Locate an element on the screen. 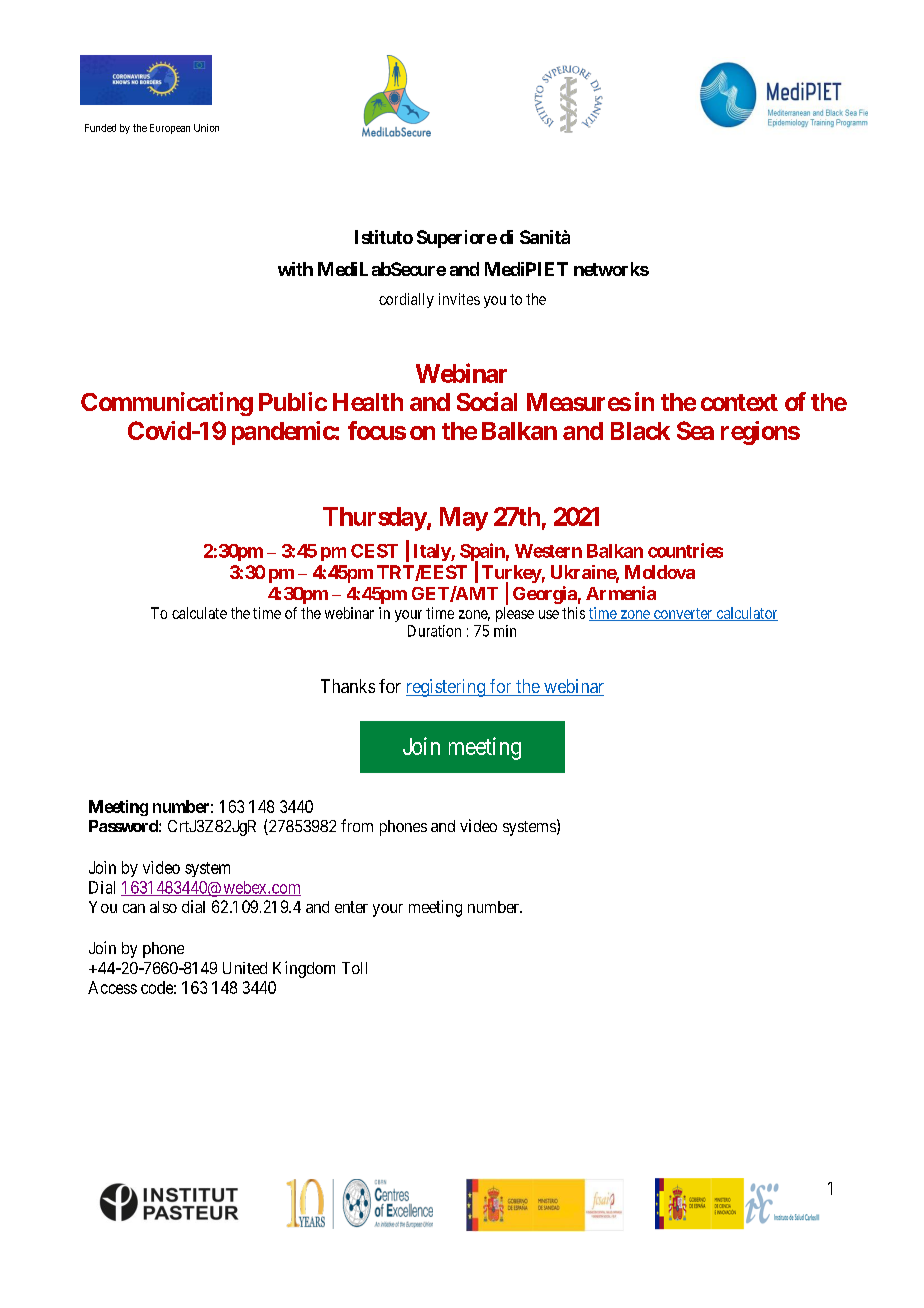 This screenshot has width=924, height=1308. invites is located at coordinates (459, 299).
